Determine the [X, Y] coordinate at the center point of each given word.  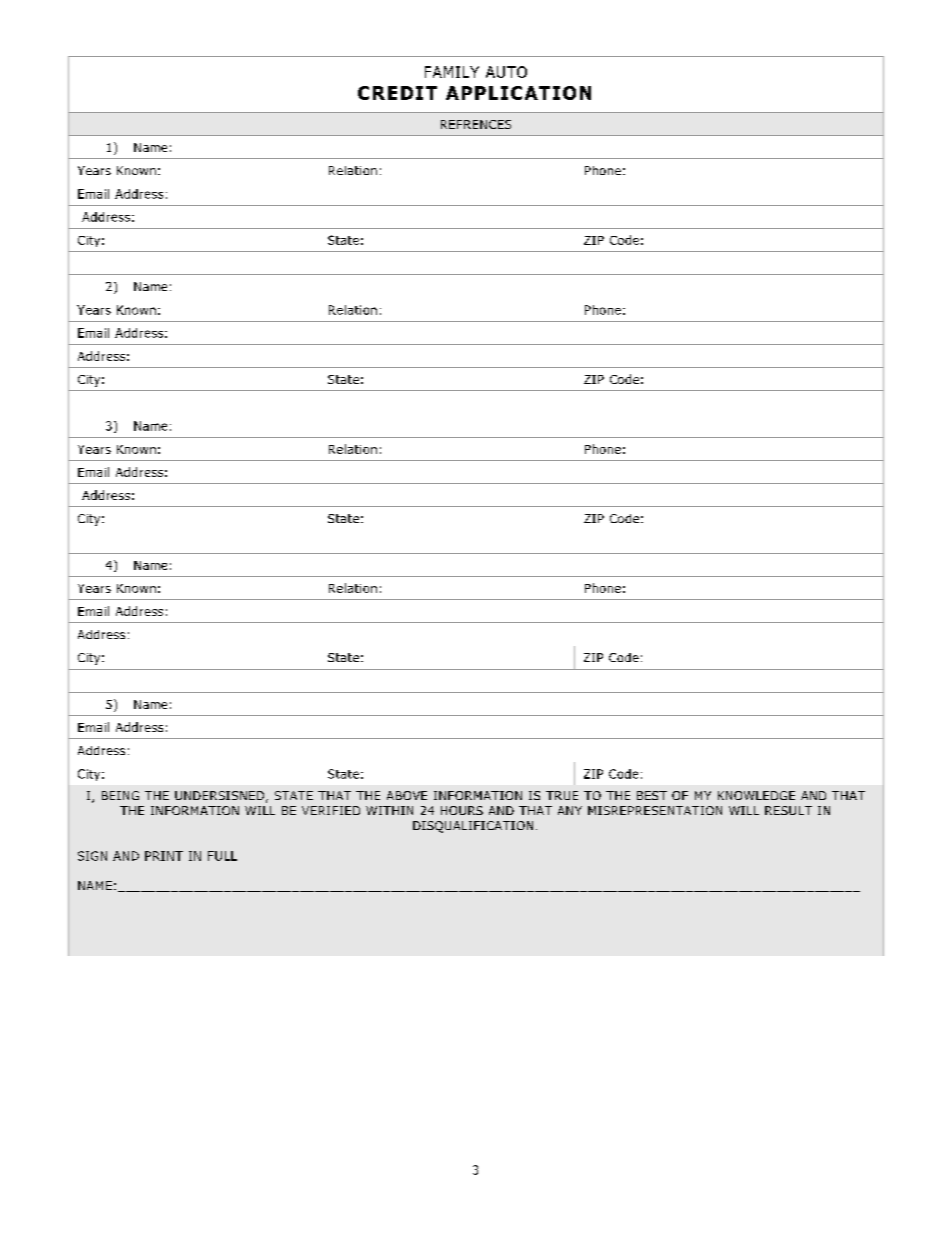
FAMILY [452, 72]
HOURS [462, 810]
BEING [120, 795]
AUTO [506, 72]
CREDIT [397, 93]
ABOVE [407, 795]
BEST [652, 795]
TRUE [562, 795]
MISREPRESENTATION [655, 810]
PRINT [164, 856]
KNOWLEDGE [756, 795]
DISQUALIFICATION [473, 827]
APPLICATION [518, 93]
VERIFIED [331, 810]
